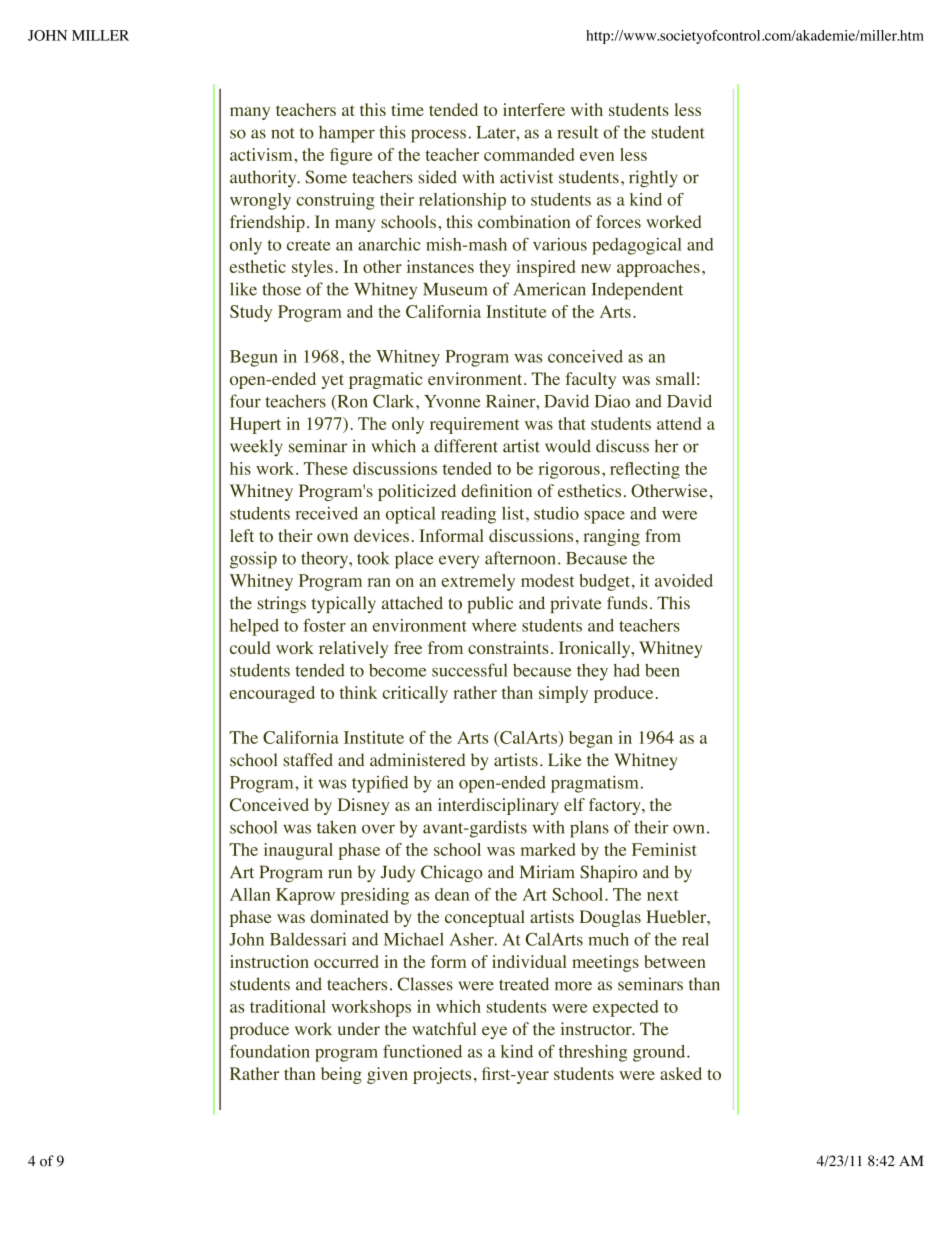  Describe the element at coordinates (653, 179) in the screenshot. I see `rightly` at that location.
